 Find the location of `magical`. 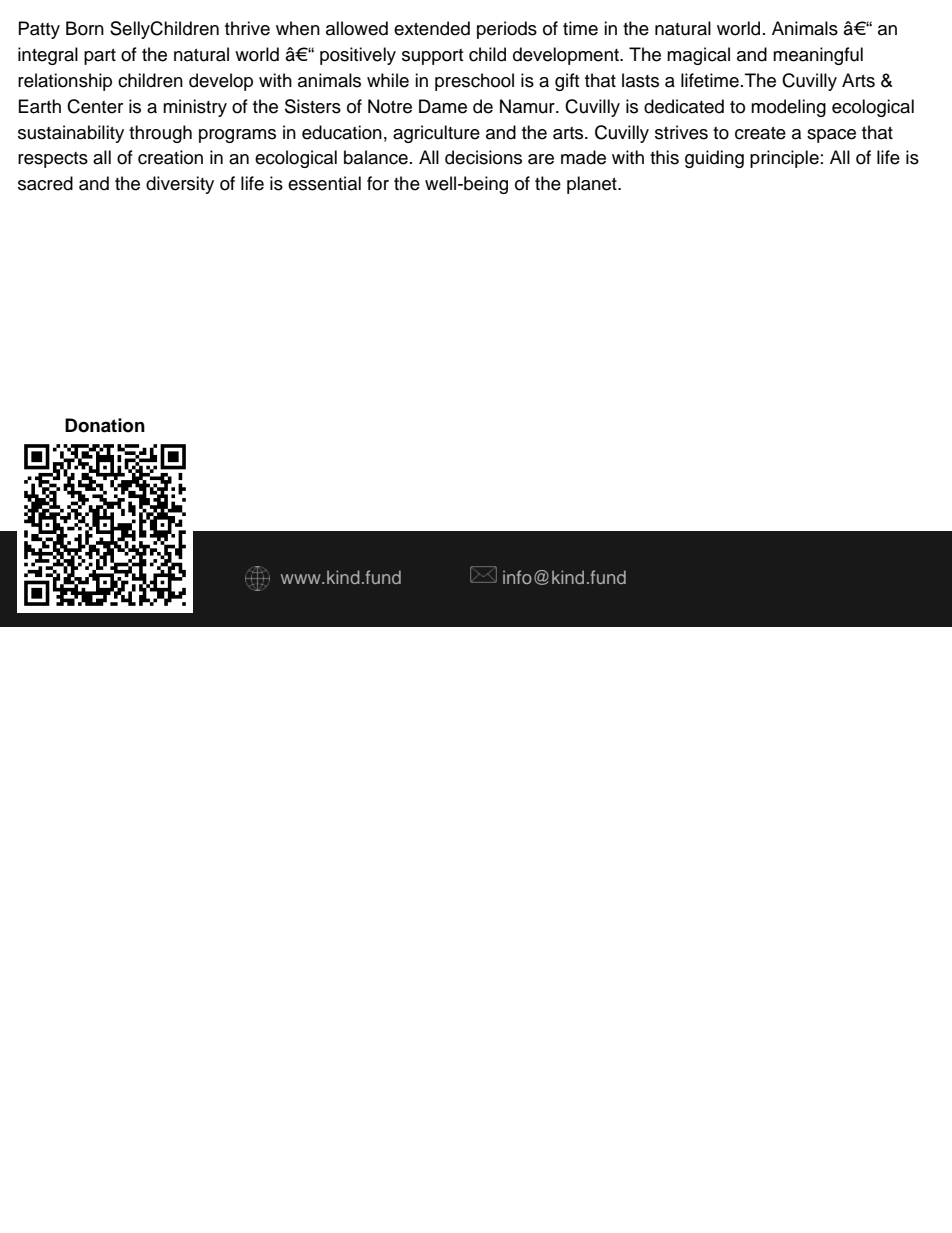

magical is located at coordinates (698, 56).
